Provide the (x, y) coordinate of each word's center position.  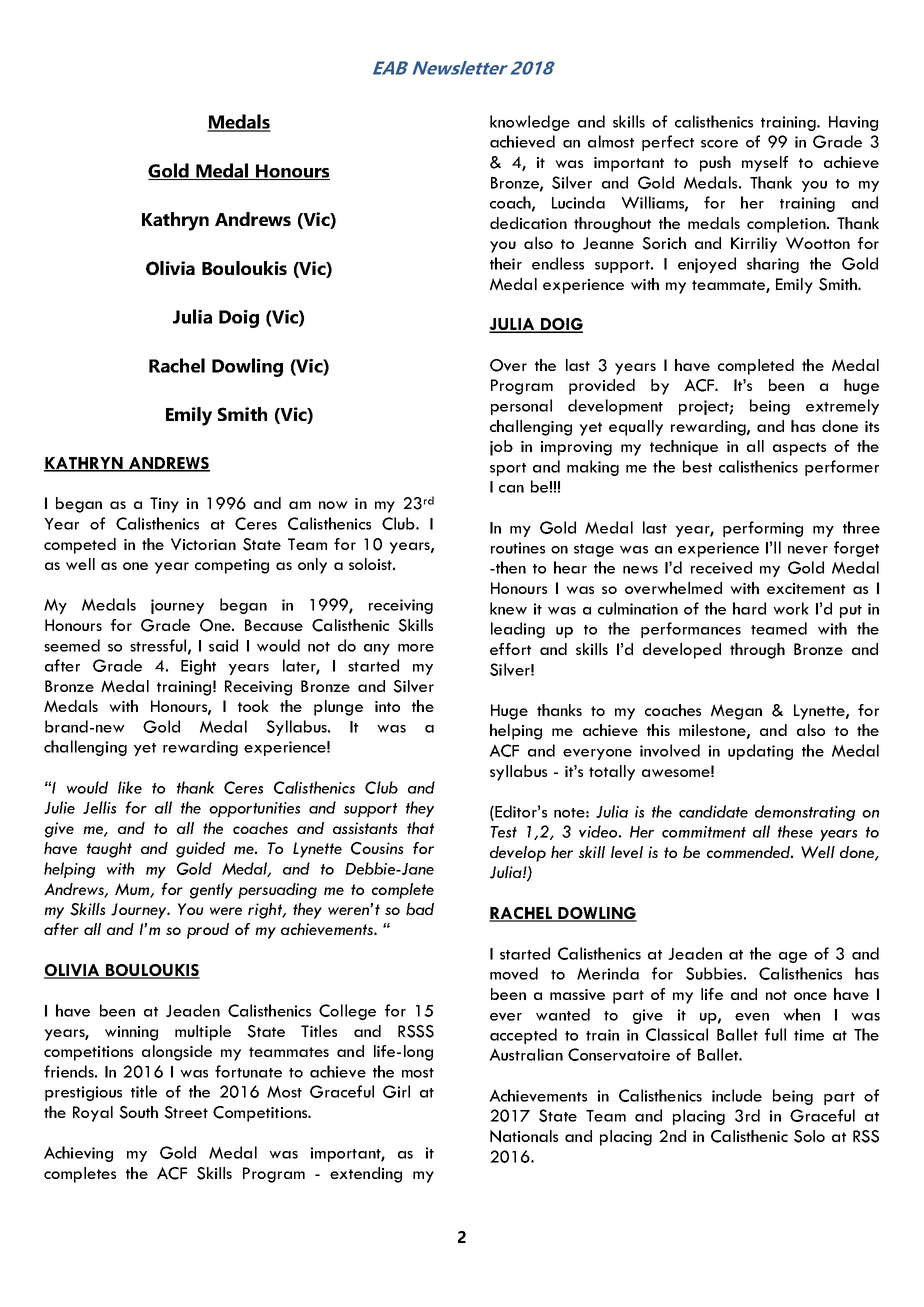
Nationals (524, 1136)
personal (521, 407)
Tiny (164, 505)
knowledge (530, 123)
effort (510, 649)
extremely (842, 407)
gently (211, 891)
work (791, 608)
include (737, 1095)
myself (765, 164)
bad (420, 909)
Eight (198, 667)
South (138, 1112)
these (795, 831)
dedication (528, 223)
